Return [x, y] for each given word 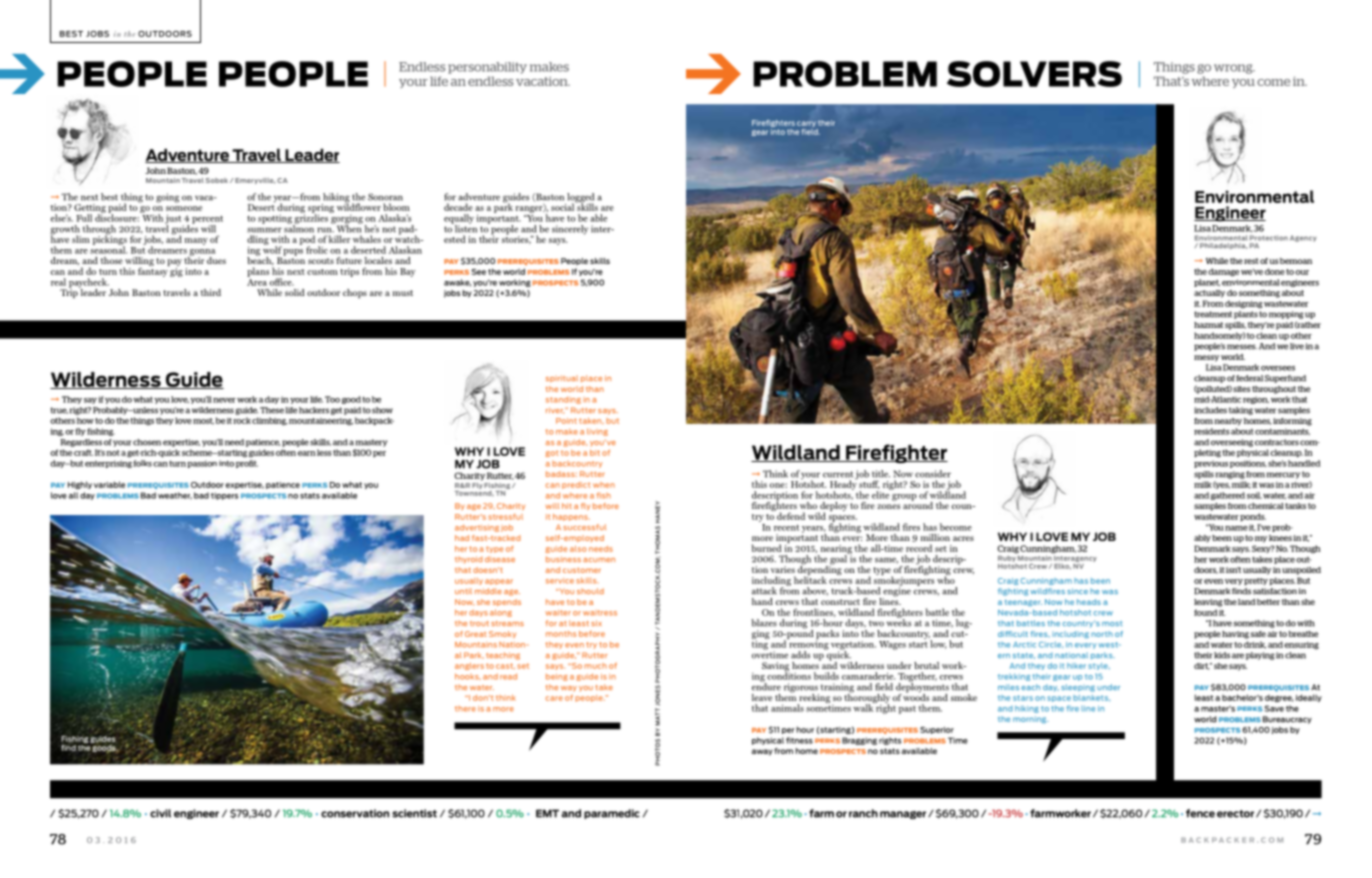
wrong [1234, 69]
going [167, 198]
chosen [147, 442]
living [597, 432]
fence [1200, 813]
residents [1212, 431]
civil [160, 813]
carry [806, 125]
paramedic [612, 814]
